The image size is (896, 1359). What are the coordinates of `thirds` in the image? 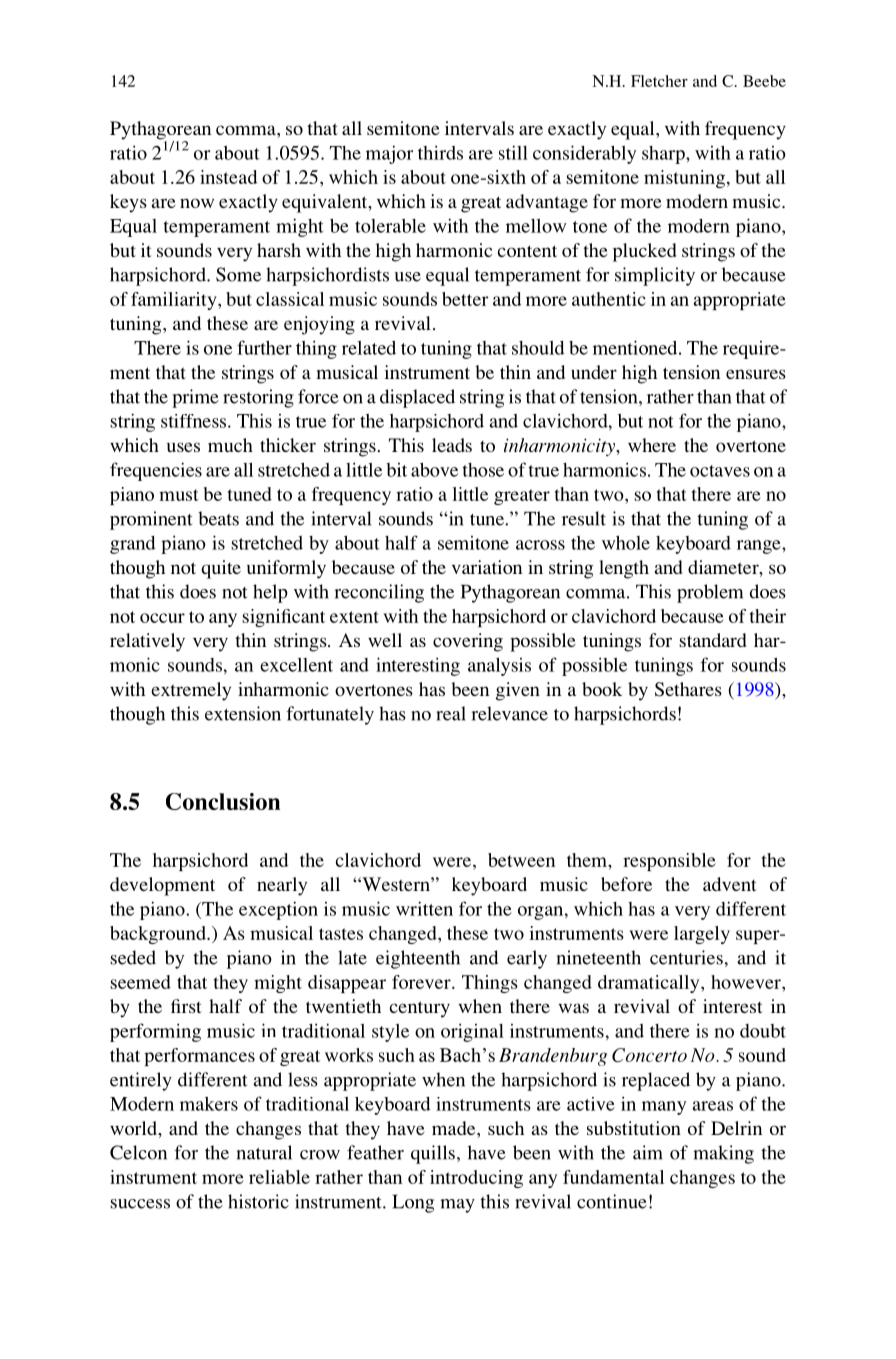 It's located at (440, 152).
